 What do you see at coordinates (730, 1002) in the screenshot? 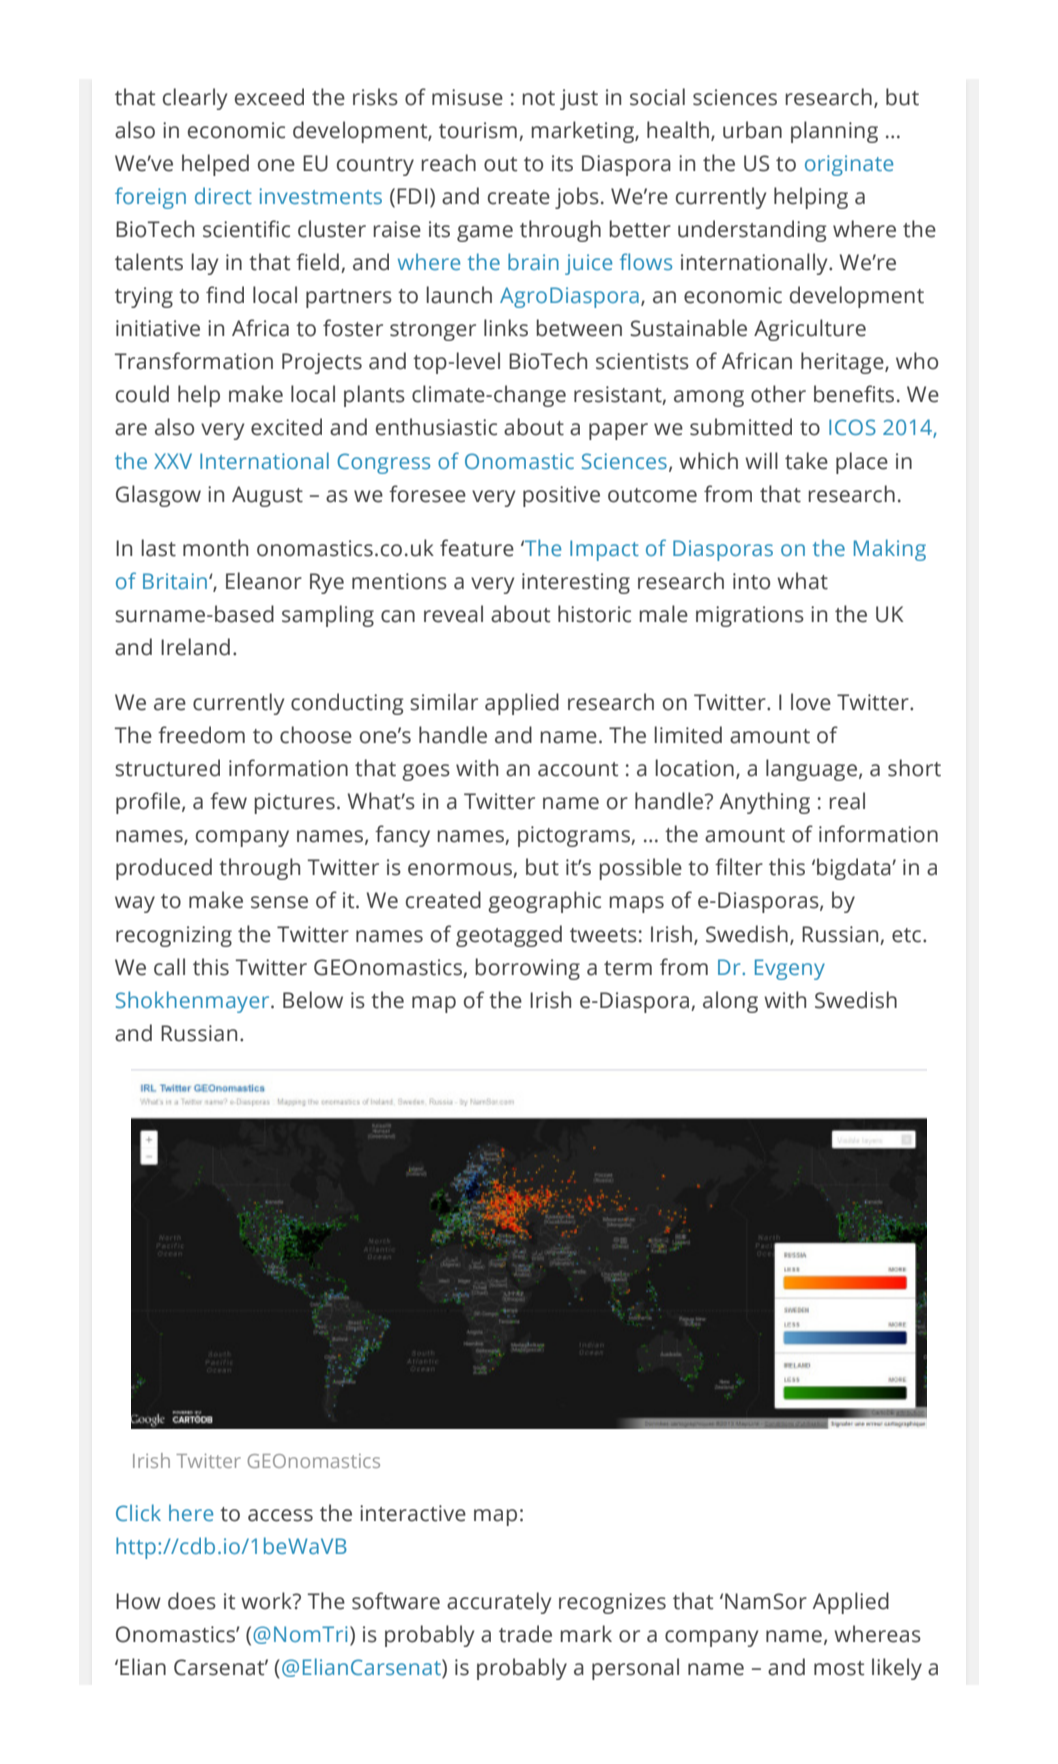
I see `along` at bounding box center [730, 1002].
